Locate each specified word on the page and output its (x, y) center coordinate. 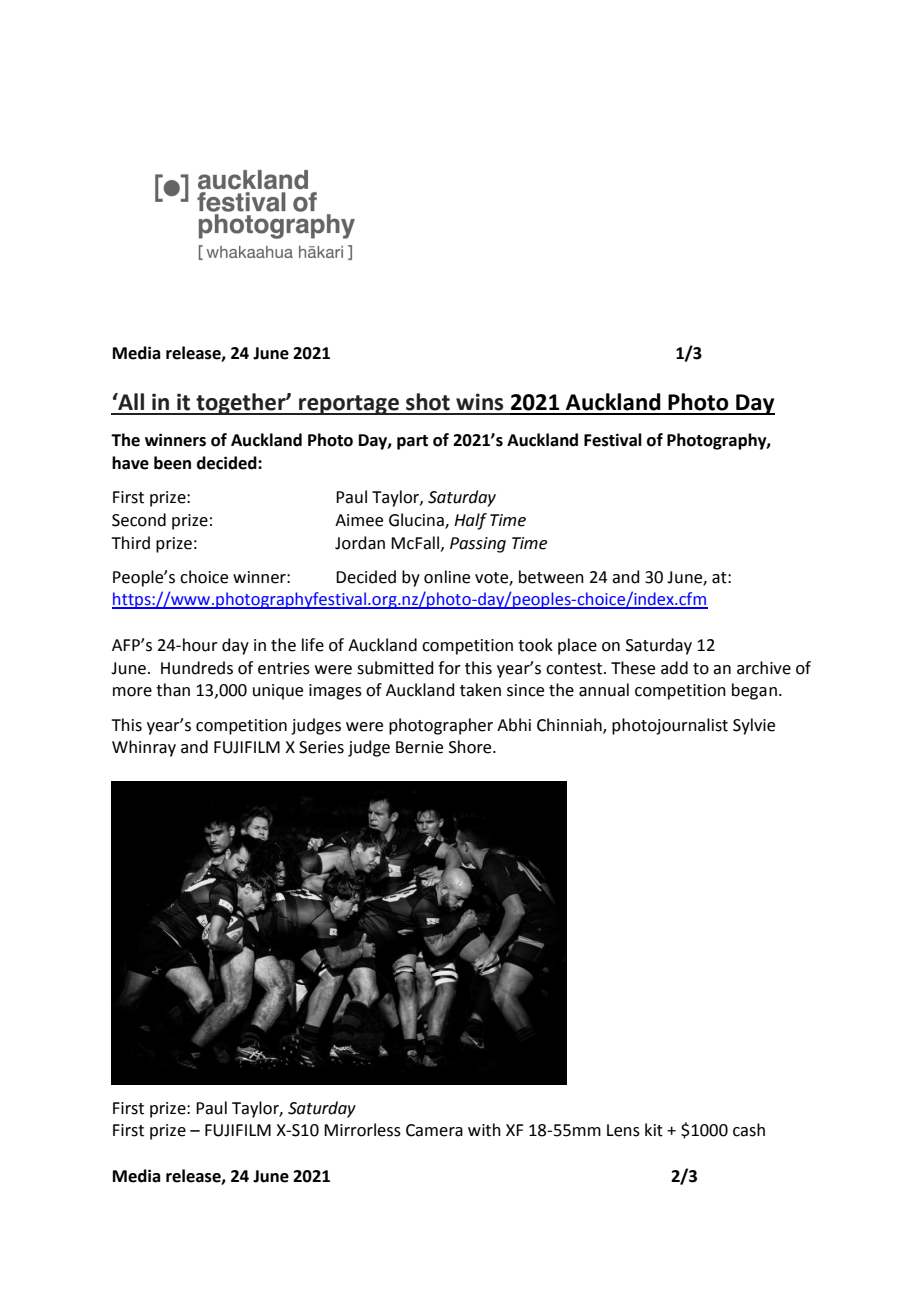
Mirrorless (362, 1130)
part (412, 442)
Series (321, 747)
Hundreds (197, 668)
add (674, 668)
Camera (434, 1130)
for (449, 668)
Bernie (419, 747)
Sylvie (754, 726)
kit (654, 1130)
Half (470, 521)
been (172, 463)
